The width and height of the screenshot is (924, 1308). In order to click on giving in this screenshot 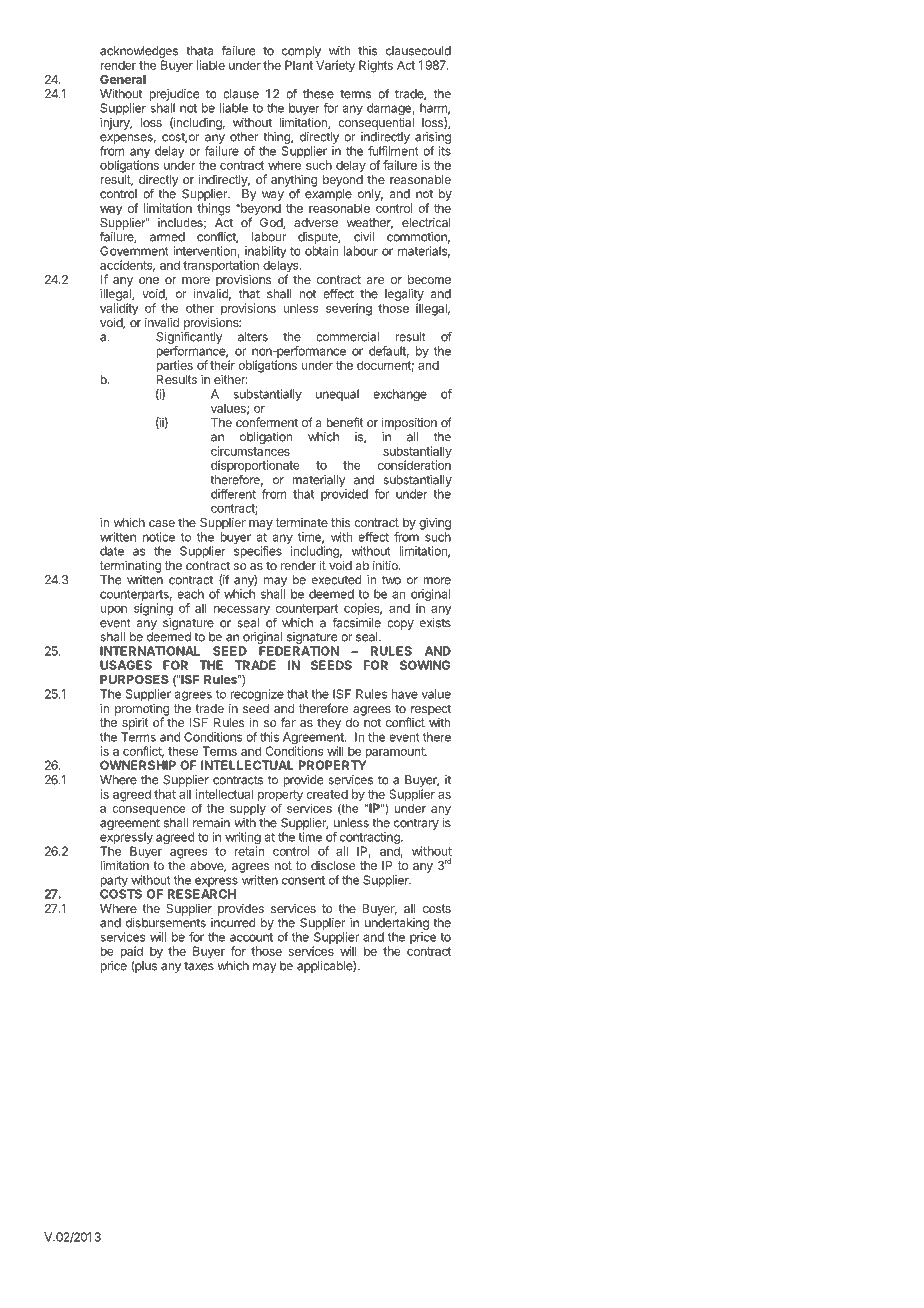, I will do `click(435, 523)`.
